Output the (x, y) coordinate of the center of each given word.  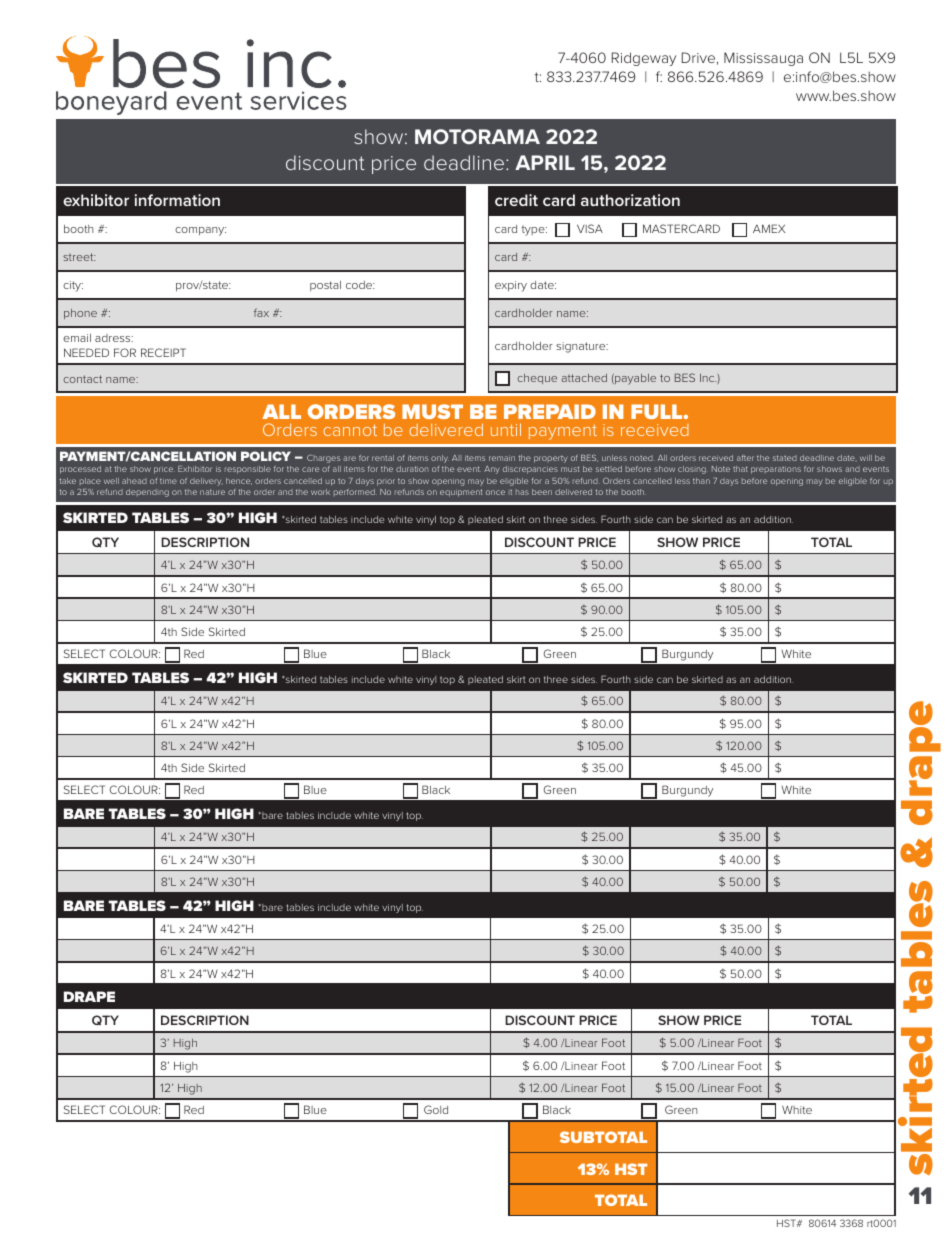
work (320, 492)
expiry (511, 286)
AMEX (769, 228)
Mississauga (763, 59)
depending (147, 493)
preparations (776, 470)
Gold (436, 1109)
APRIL (545, 162)
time (168, 481)
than (701, 481)
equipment (461, 493)
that (740, 469)
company (200, 231)
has (522, 492)
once (495, 492)
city (73, 286)
